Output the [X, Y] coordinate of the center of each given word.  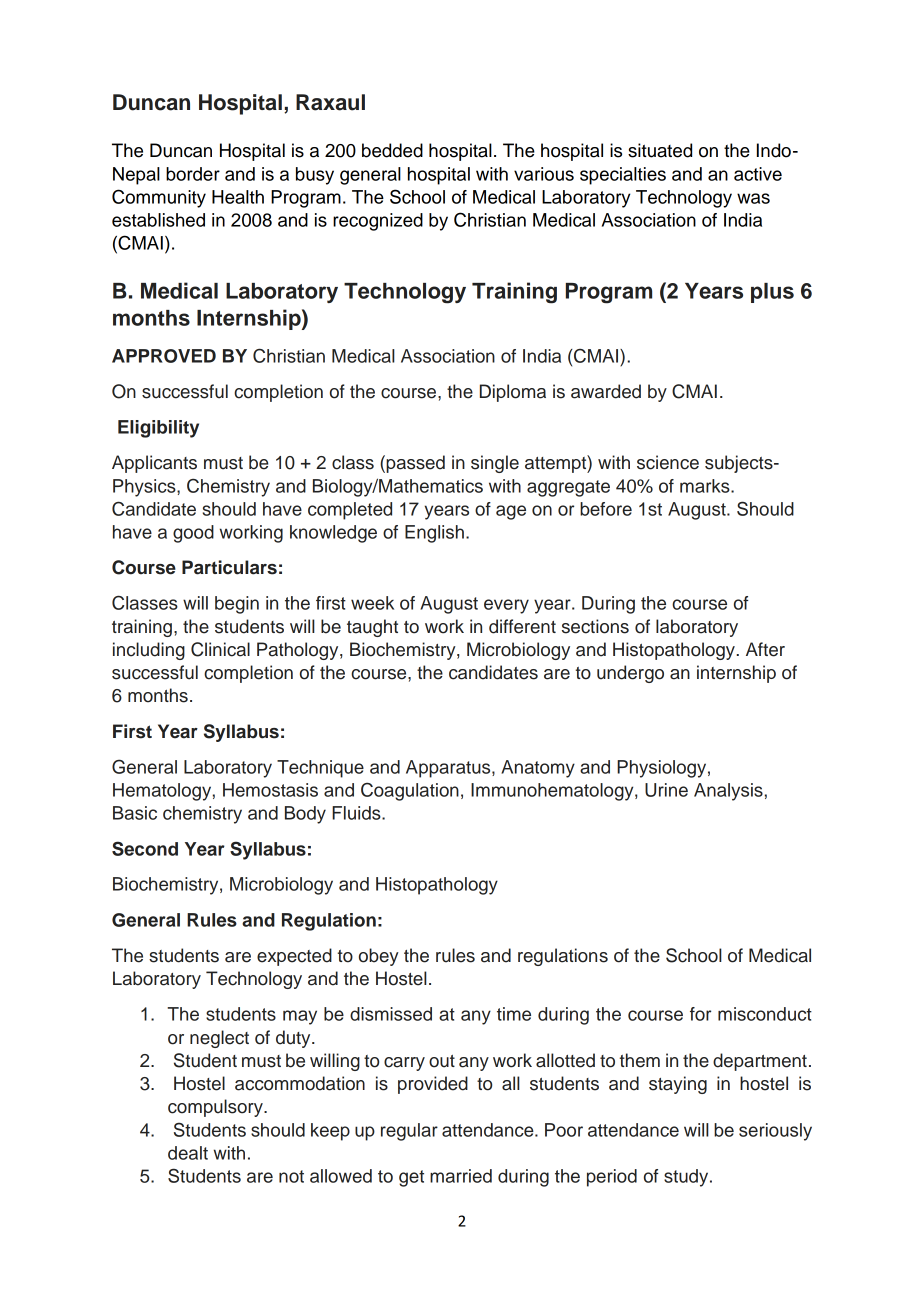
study [687, 1178]
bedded [392, 150]
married [461, 1176]
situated [660, 150]
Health [238, 197]
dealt [188, 1153]
